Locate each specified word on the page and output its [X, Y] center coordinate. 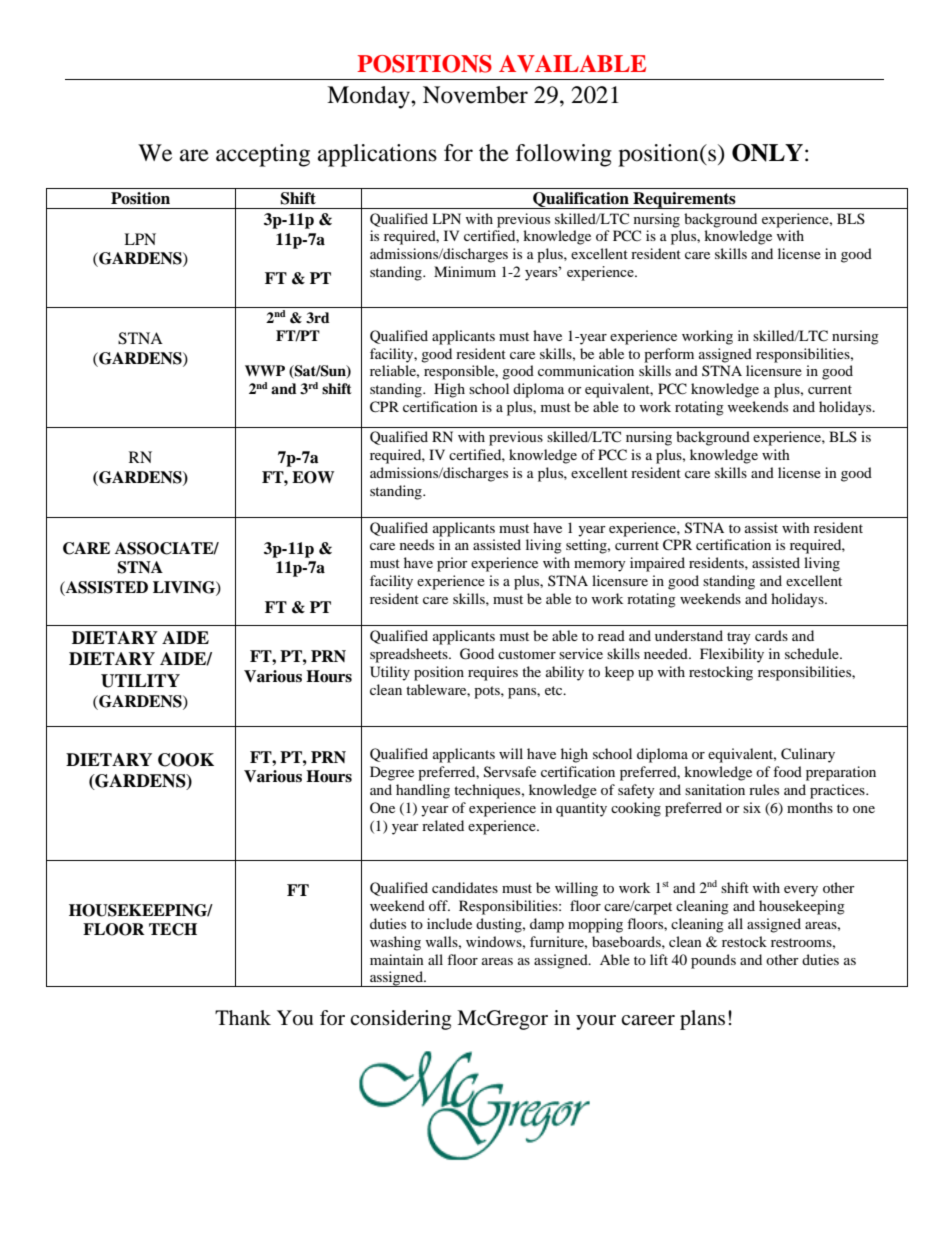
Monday [369, 97]
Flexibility [732, 655]
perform [669, 355]
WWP [265, 370]
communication [586, 370]
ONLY [767, 153]
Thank [243, 1018]
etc [555, 690]
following [564, 155]
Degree [392, 773]
